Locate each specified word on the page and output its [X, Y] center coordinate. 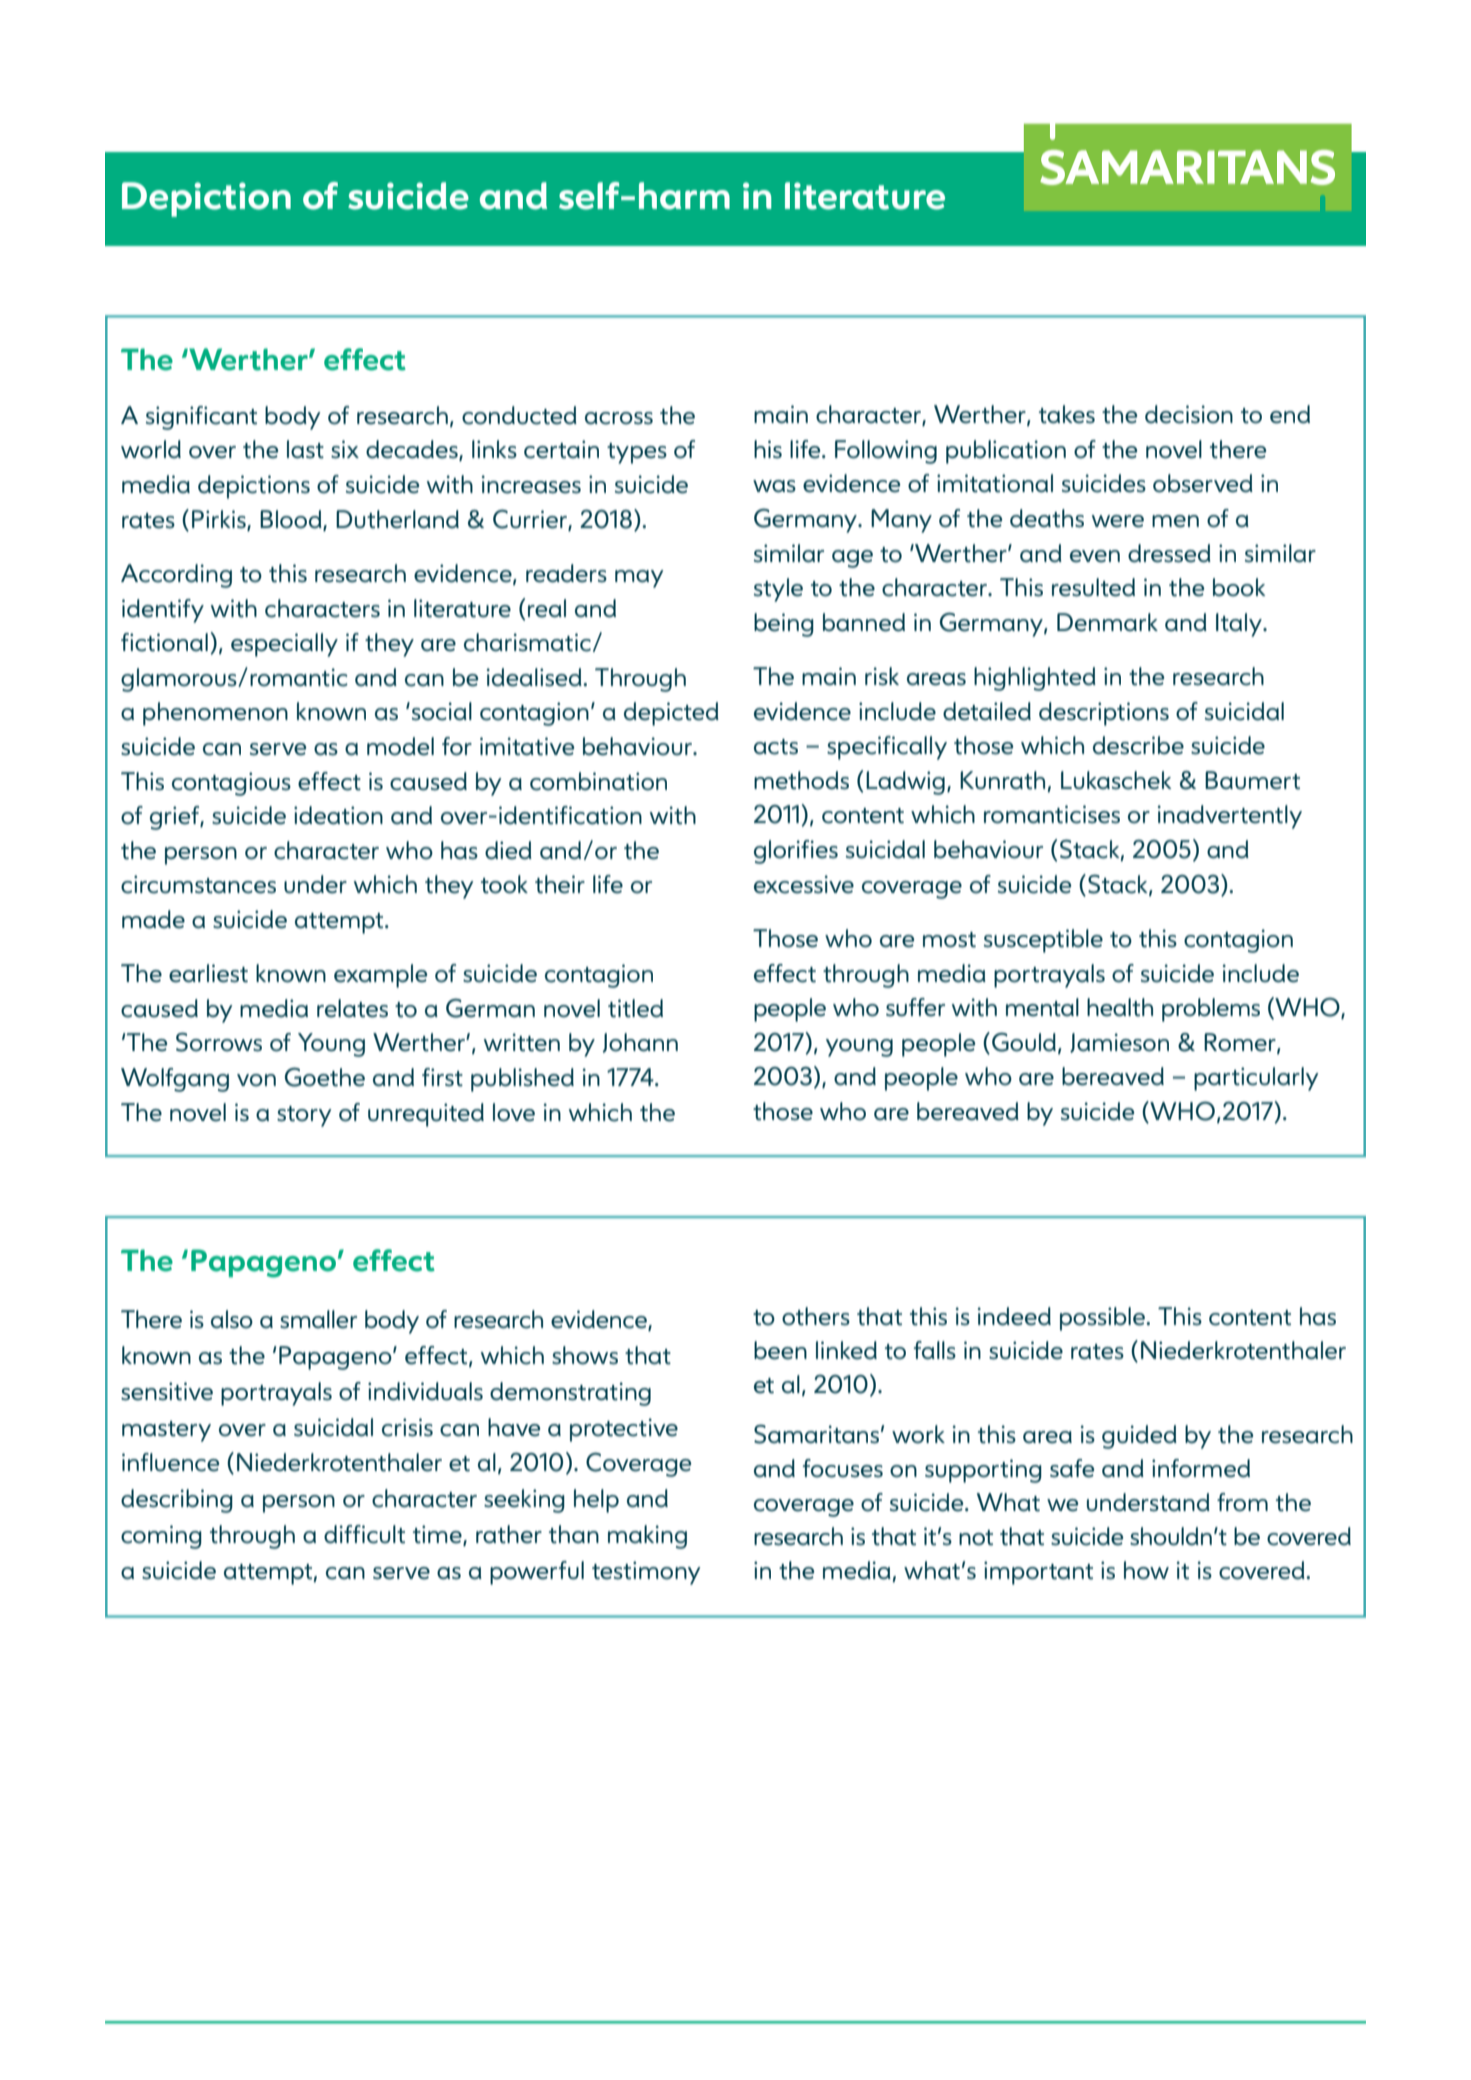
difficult [364, 1534]
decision [1189, 414]
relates [352, 1008]
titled [635, 1008]
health [1120, 1007]
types [637, 453]
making [647, 1537]
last [305, 449]
